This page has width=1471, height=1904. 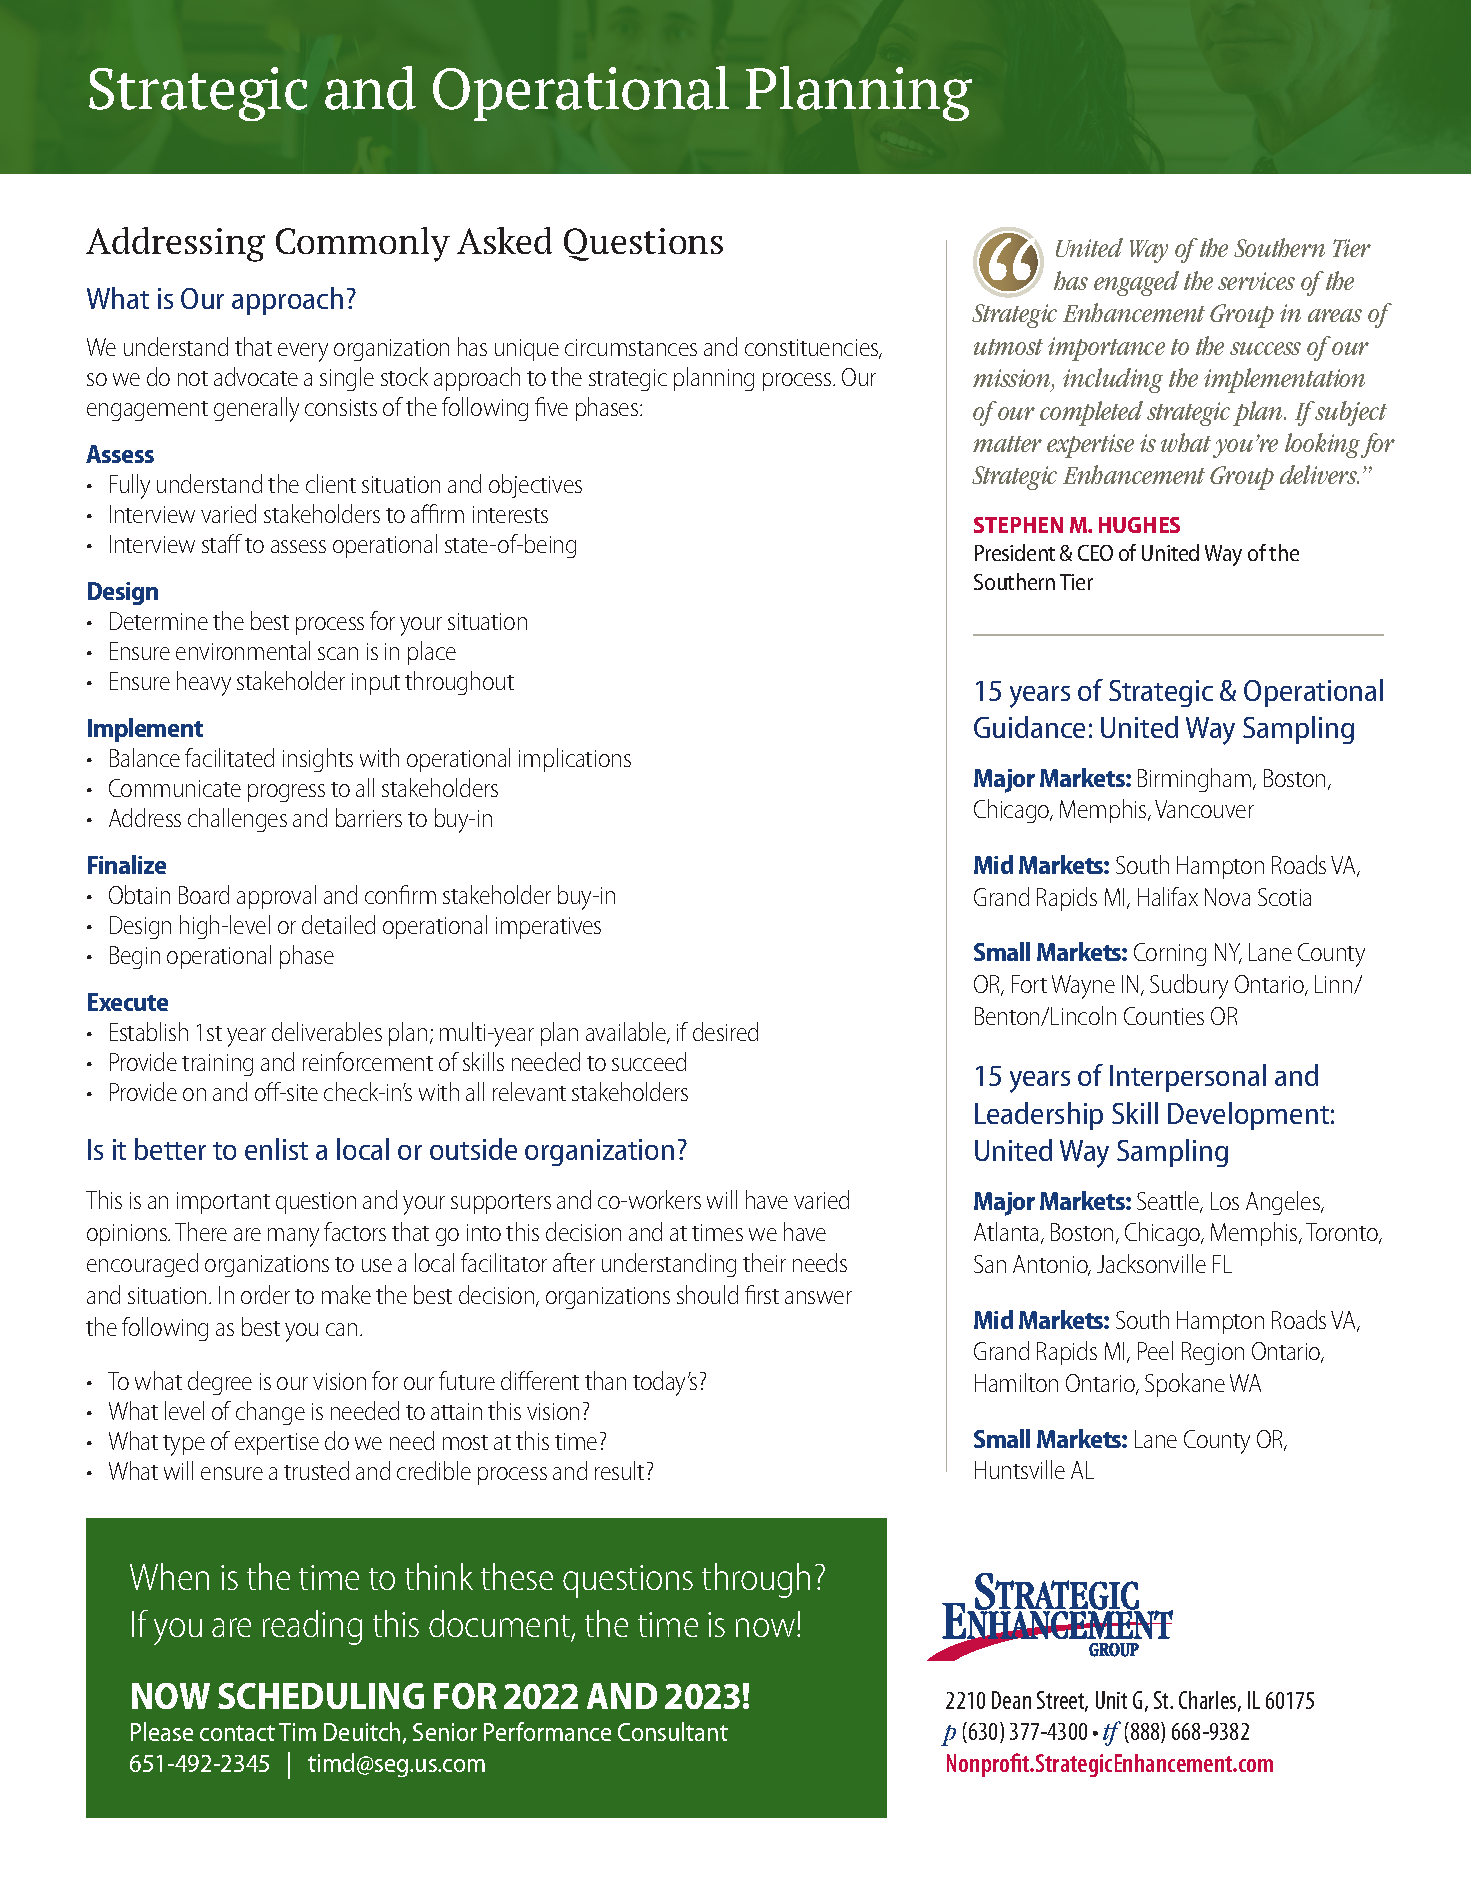 I want to click on Dean, so click(x=1011, y=1700).
